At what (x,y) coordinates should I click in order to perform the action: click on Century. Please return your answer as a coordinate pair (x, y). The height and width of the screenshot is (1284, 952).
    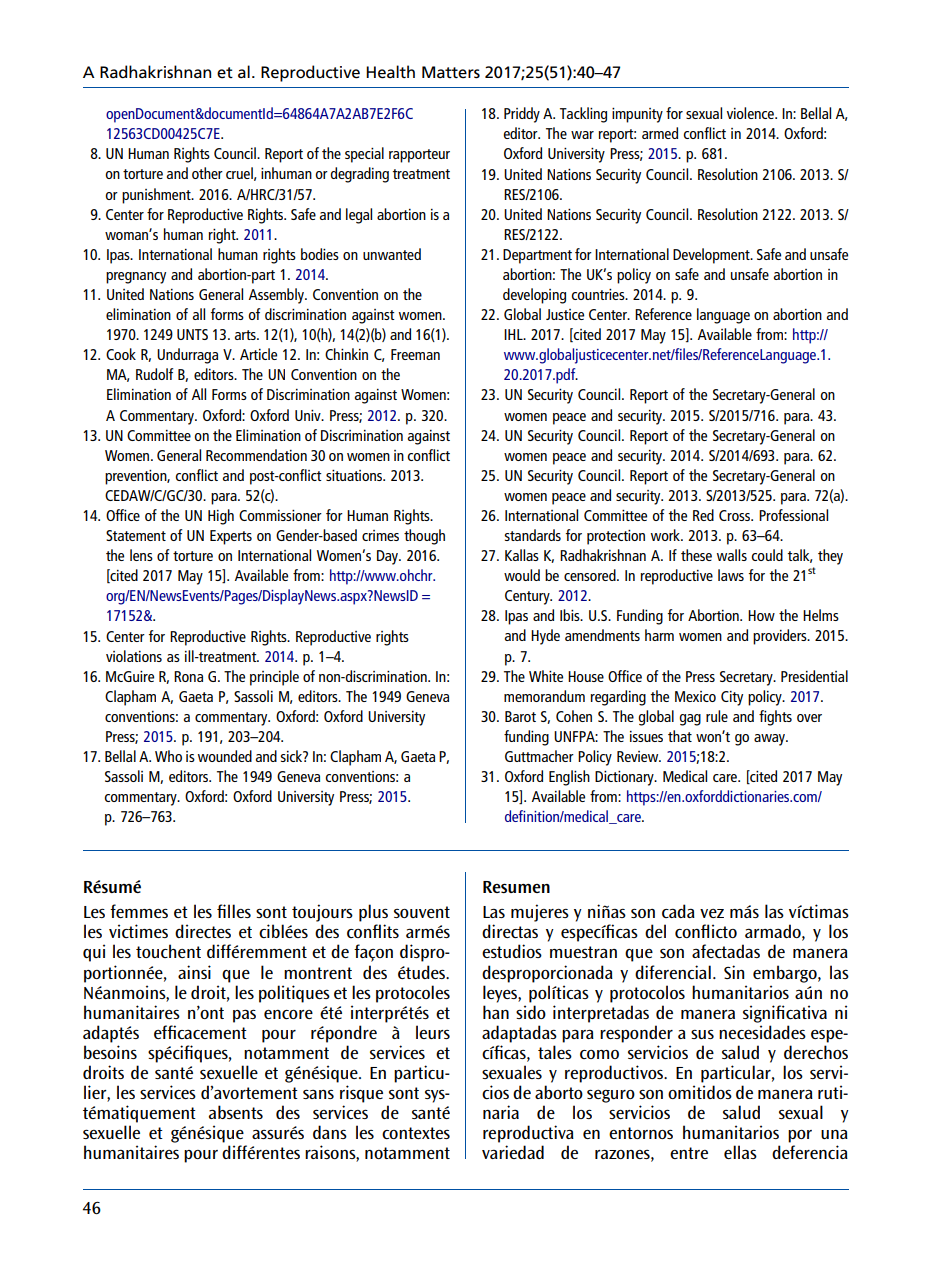
    Looking at the image, I should click on (528, 597).
